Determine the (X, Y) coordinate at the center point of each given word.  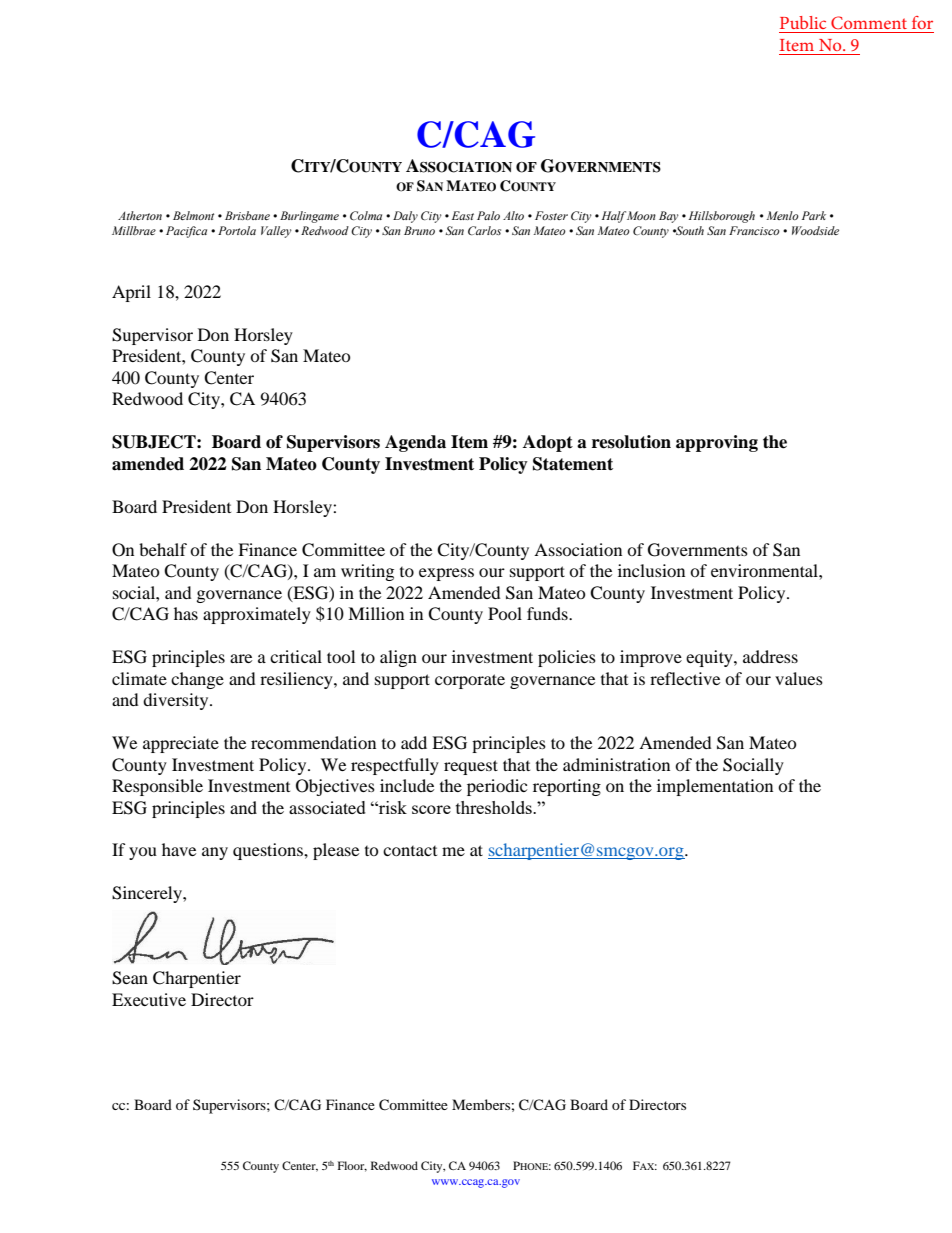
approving (717, 443)
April (131, 293)
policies (567, 658)
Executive (149, 999)
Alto (513, 215)
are (241, 658)
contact (410, 851)
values (799, 678)
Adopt (548, 443)
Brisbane (247, 215)
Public (803, 22)
